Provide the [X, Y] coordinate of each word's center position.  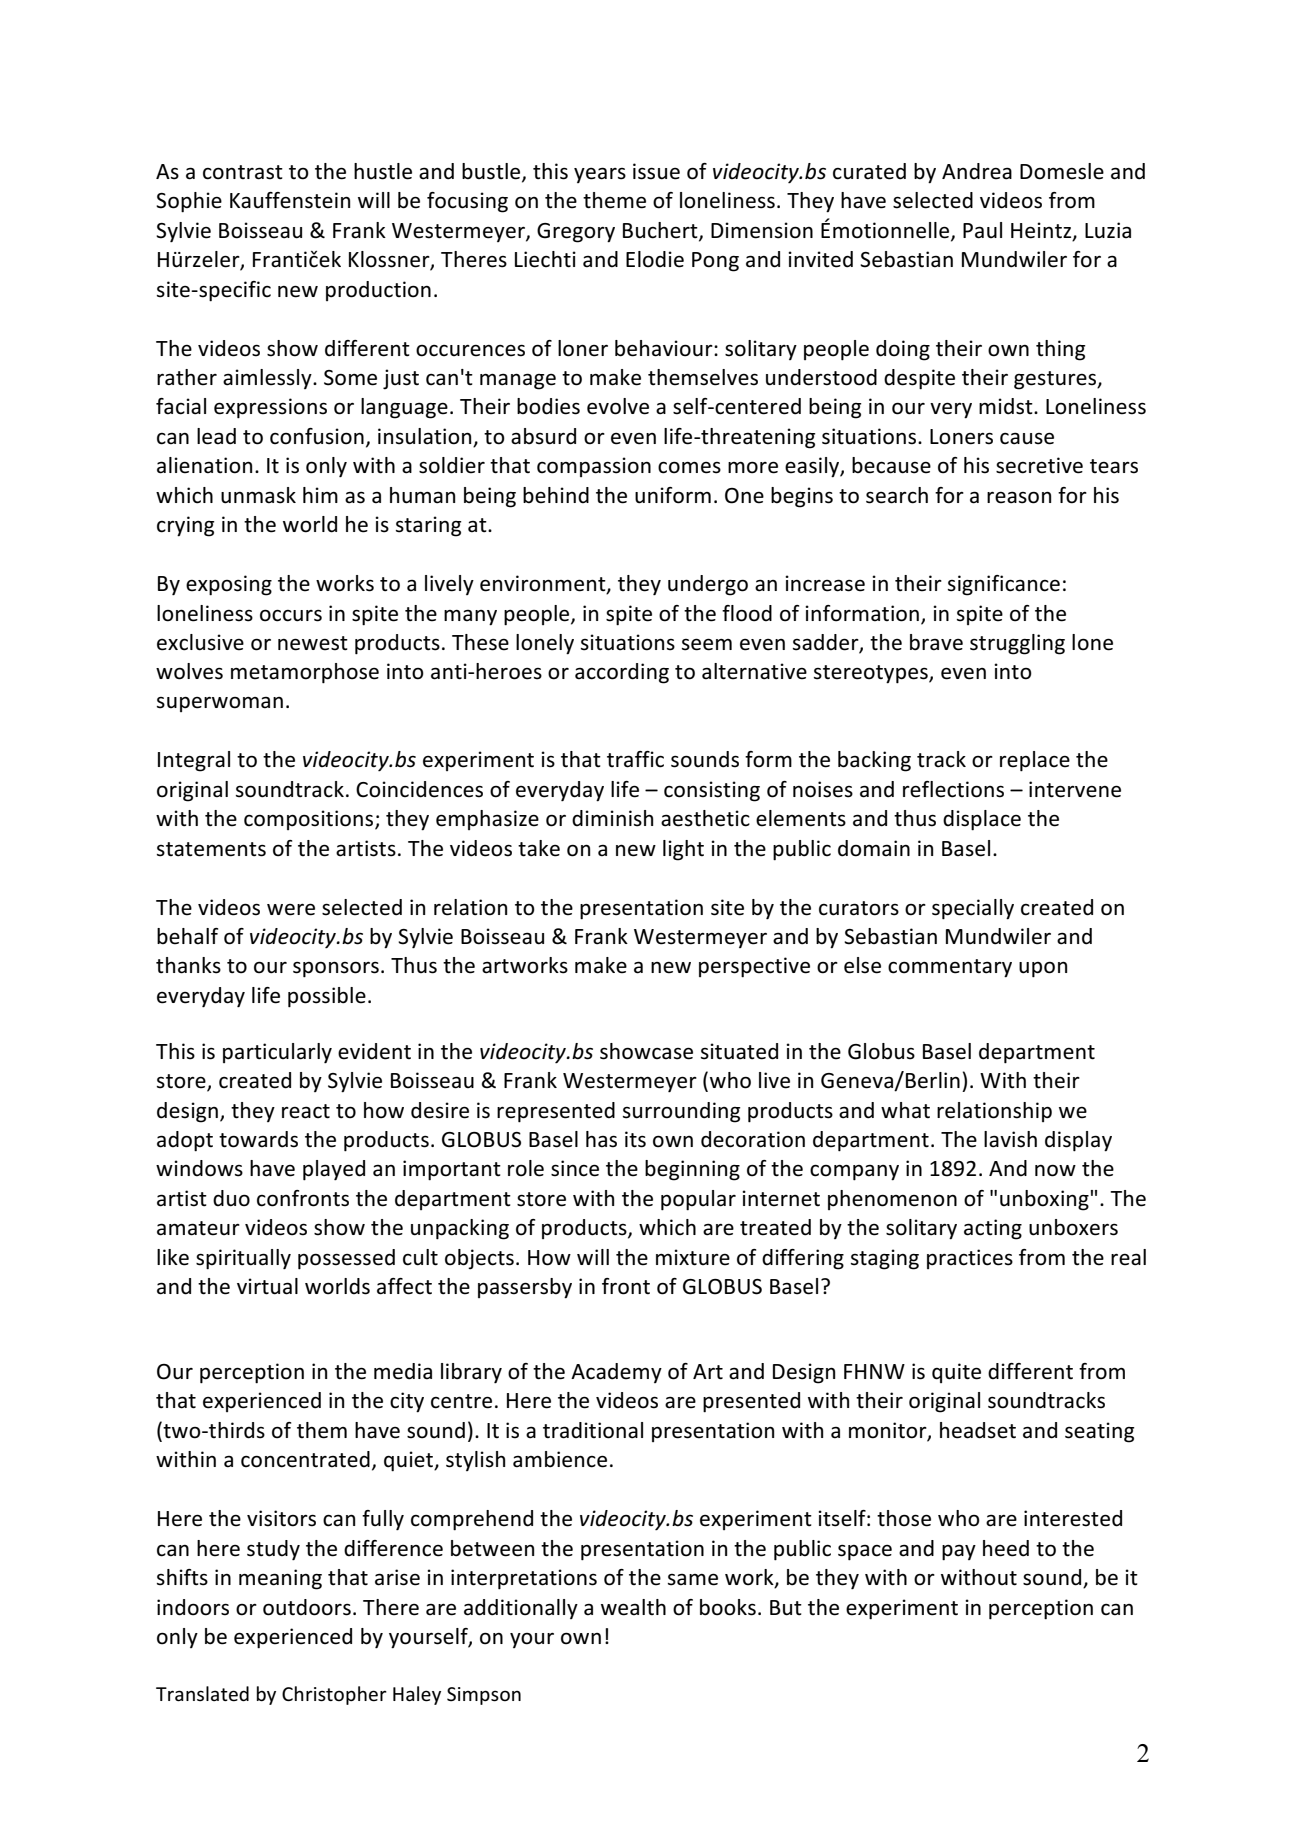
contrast [243, 172]
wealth [633, 1607]
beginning [692, 1170]
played [334, 1170]
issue [656, 171]
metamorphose [305, 673]
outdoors [307, 1607]
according [622, 673]
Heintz [1042, 231]
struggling [1017, 644]
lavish [1010, 1139]
